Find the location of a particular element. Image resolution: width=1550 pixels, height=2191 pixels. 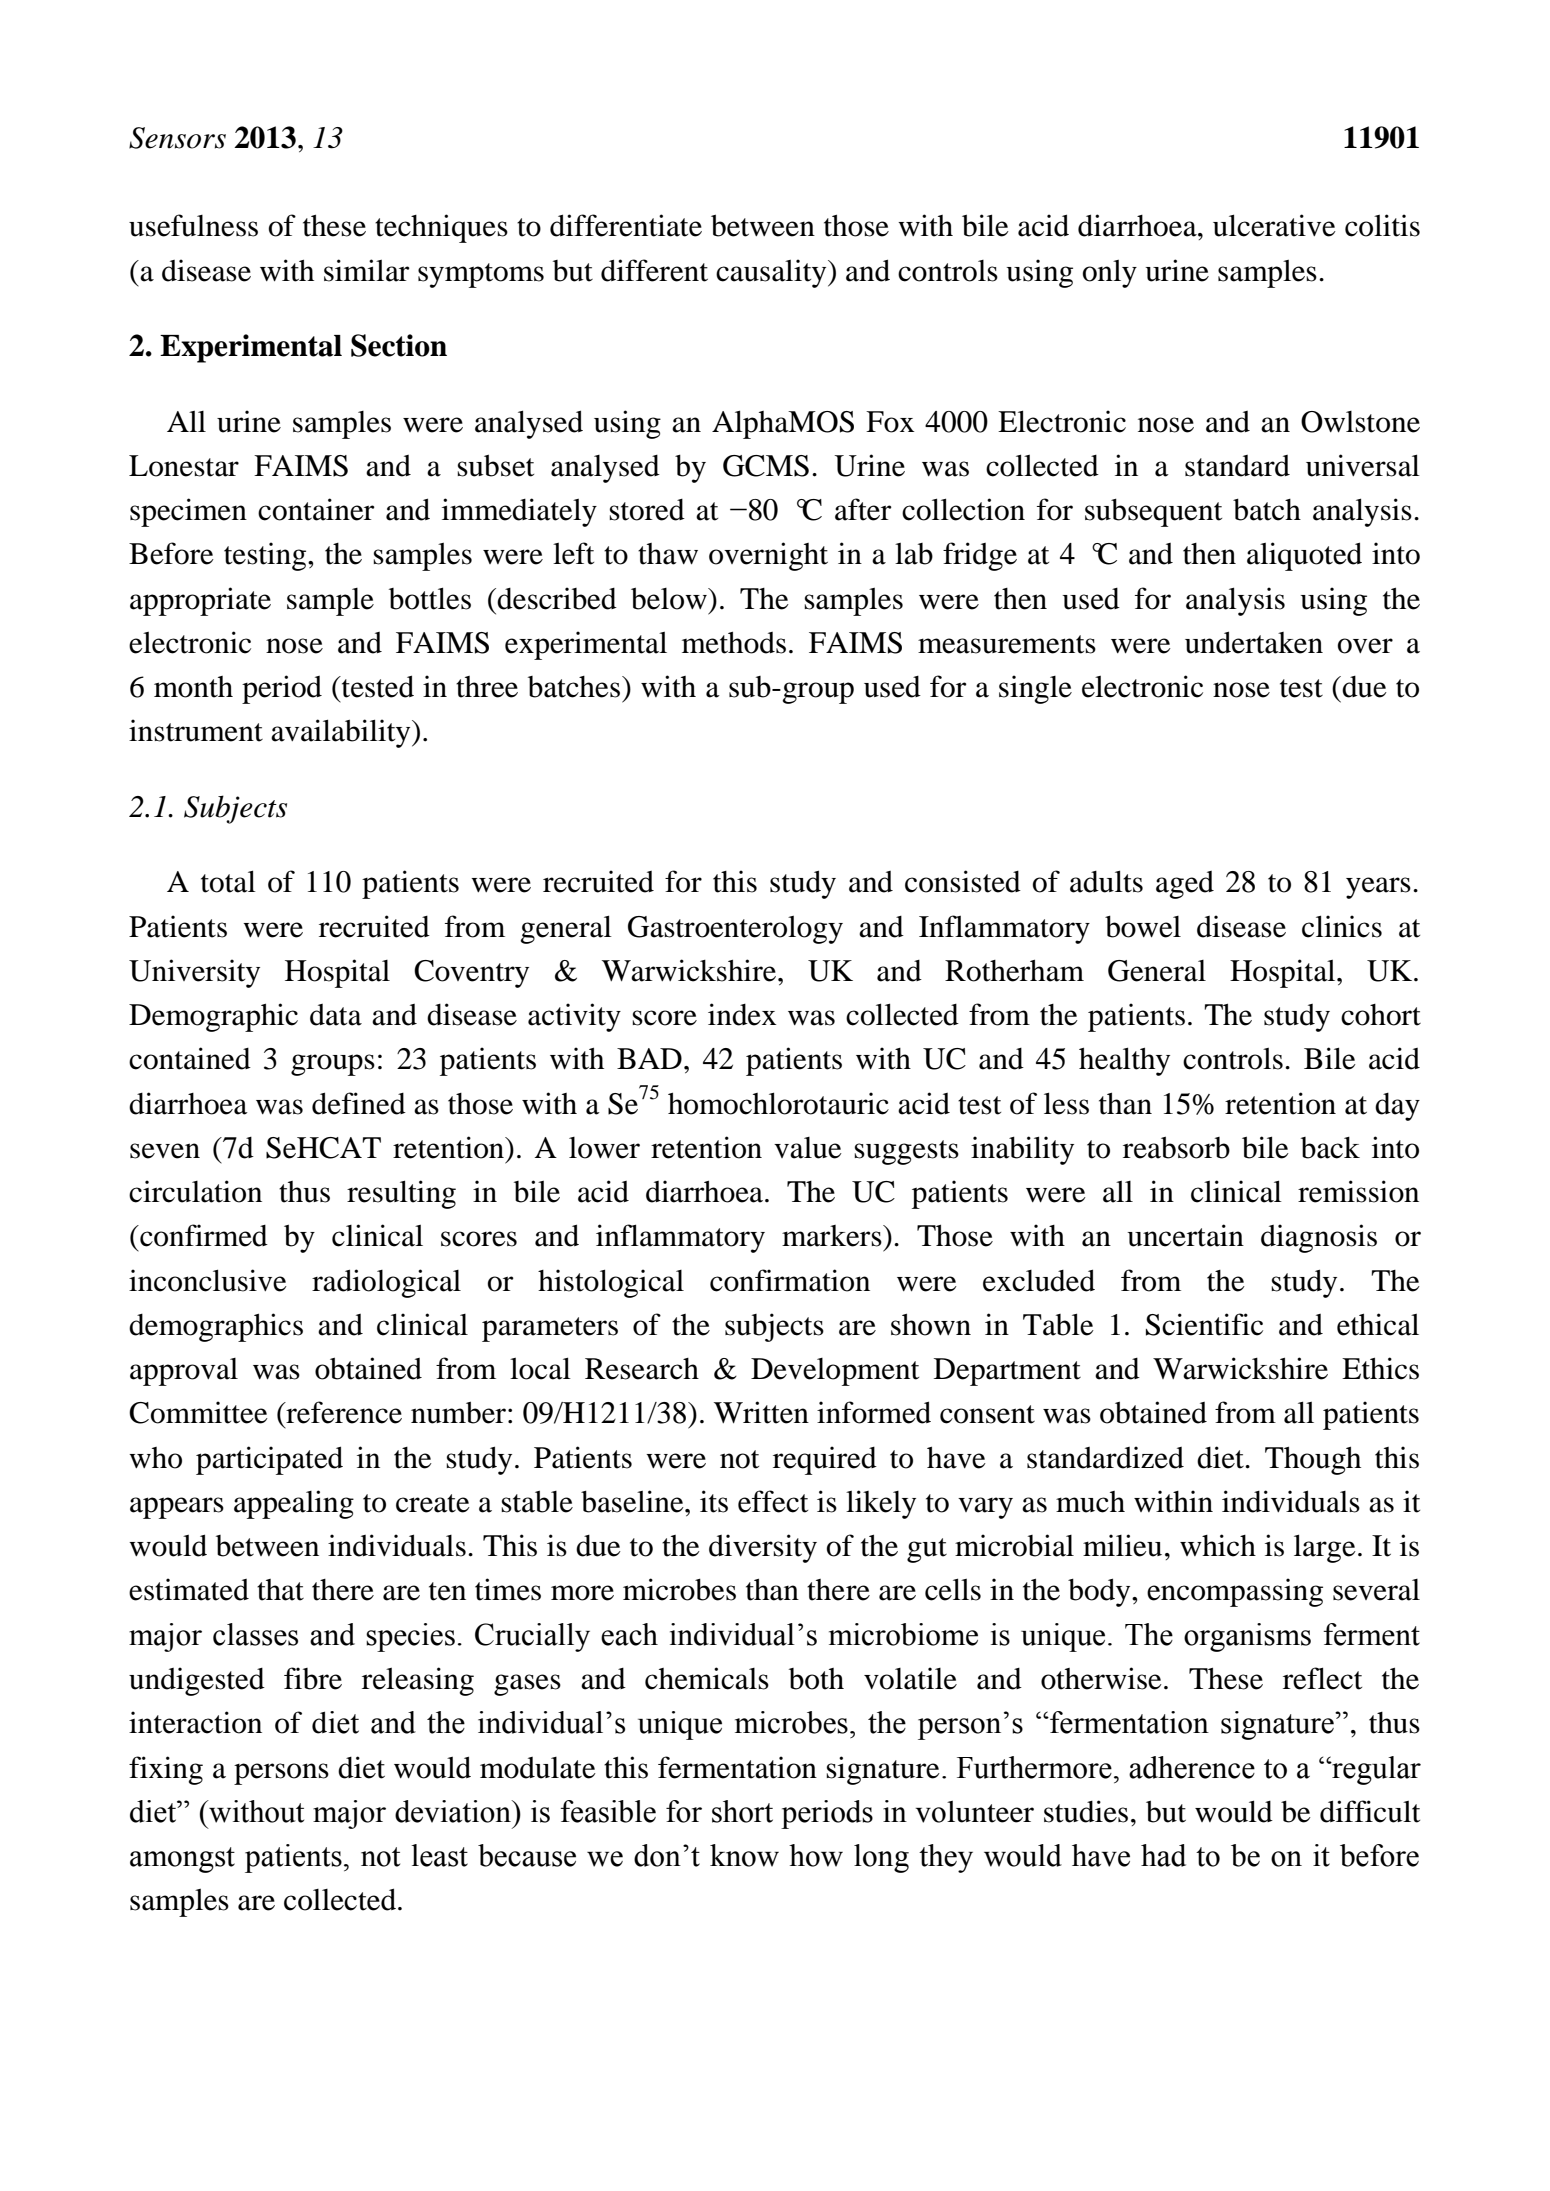

causality is located at coordinates (772, 273).
